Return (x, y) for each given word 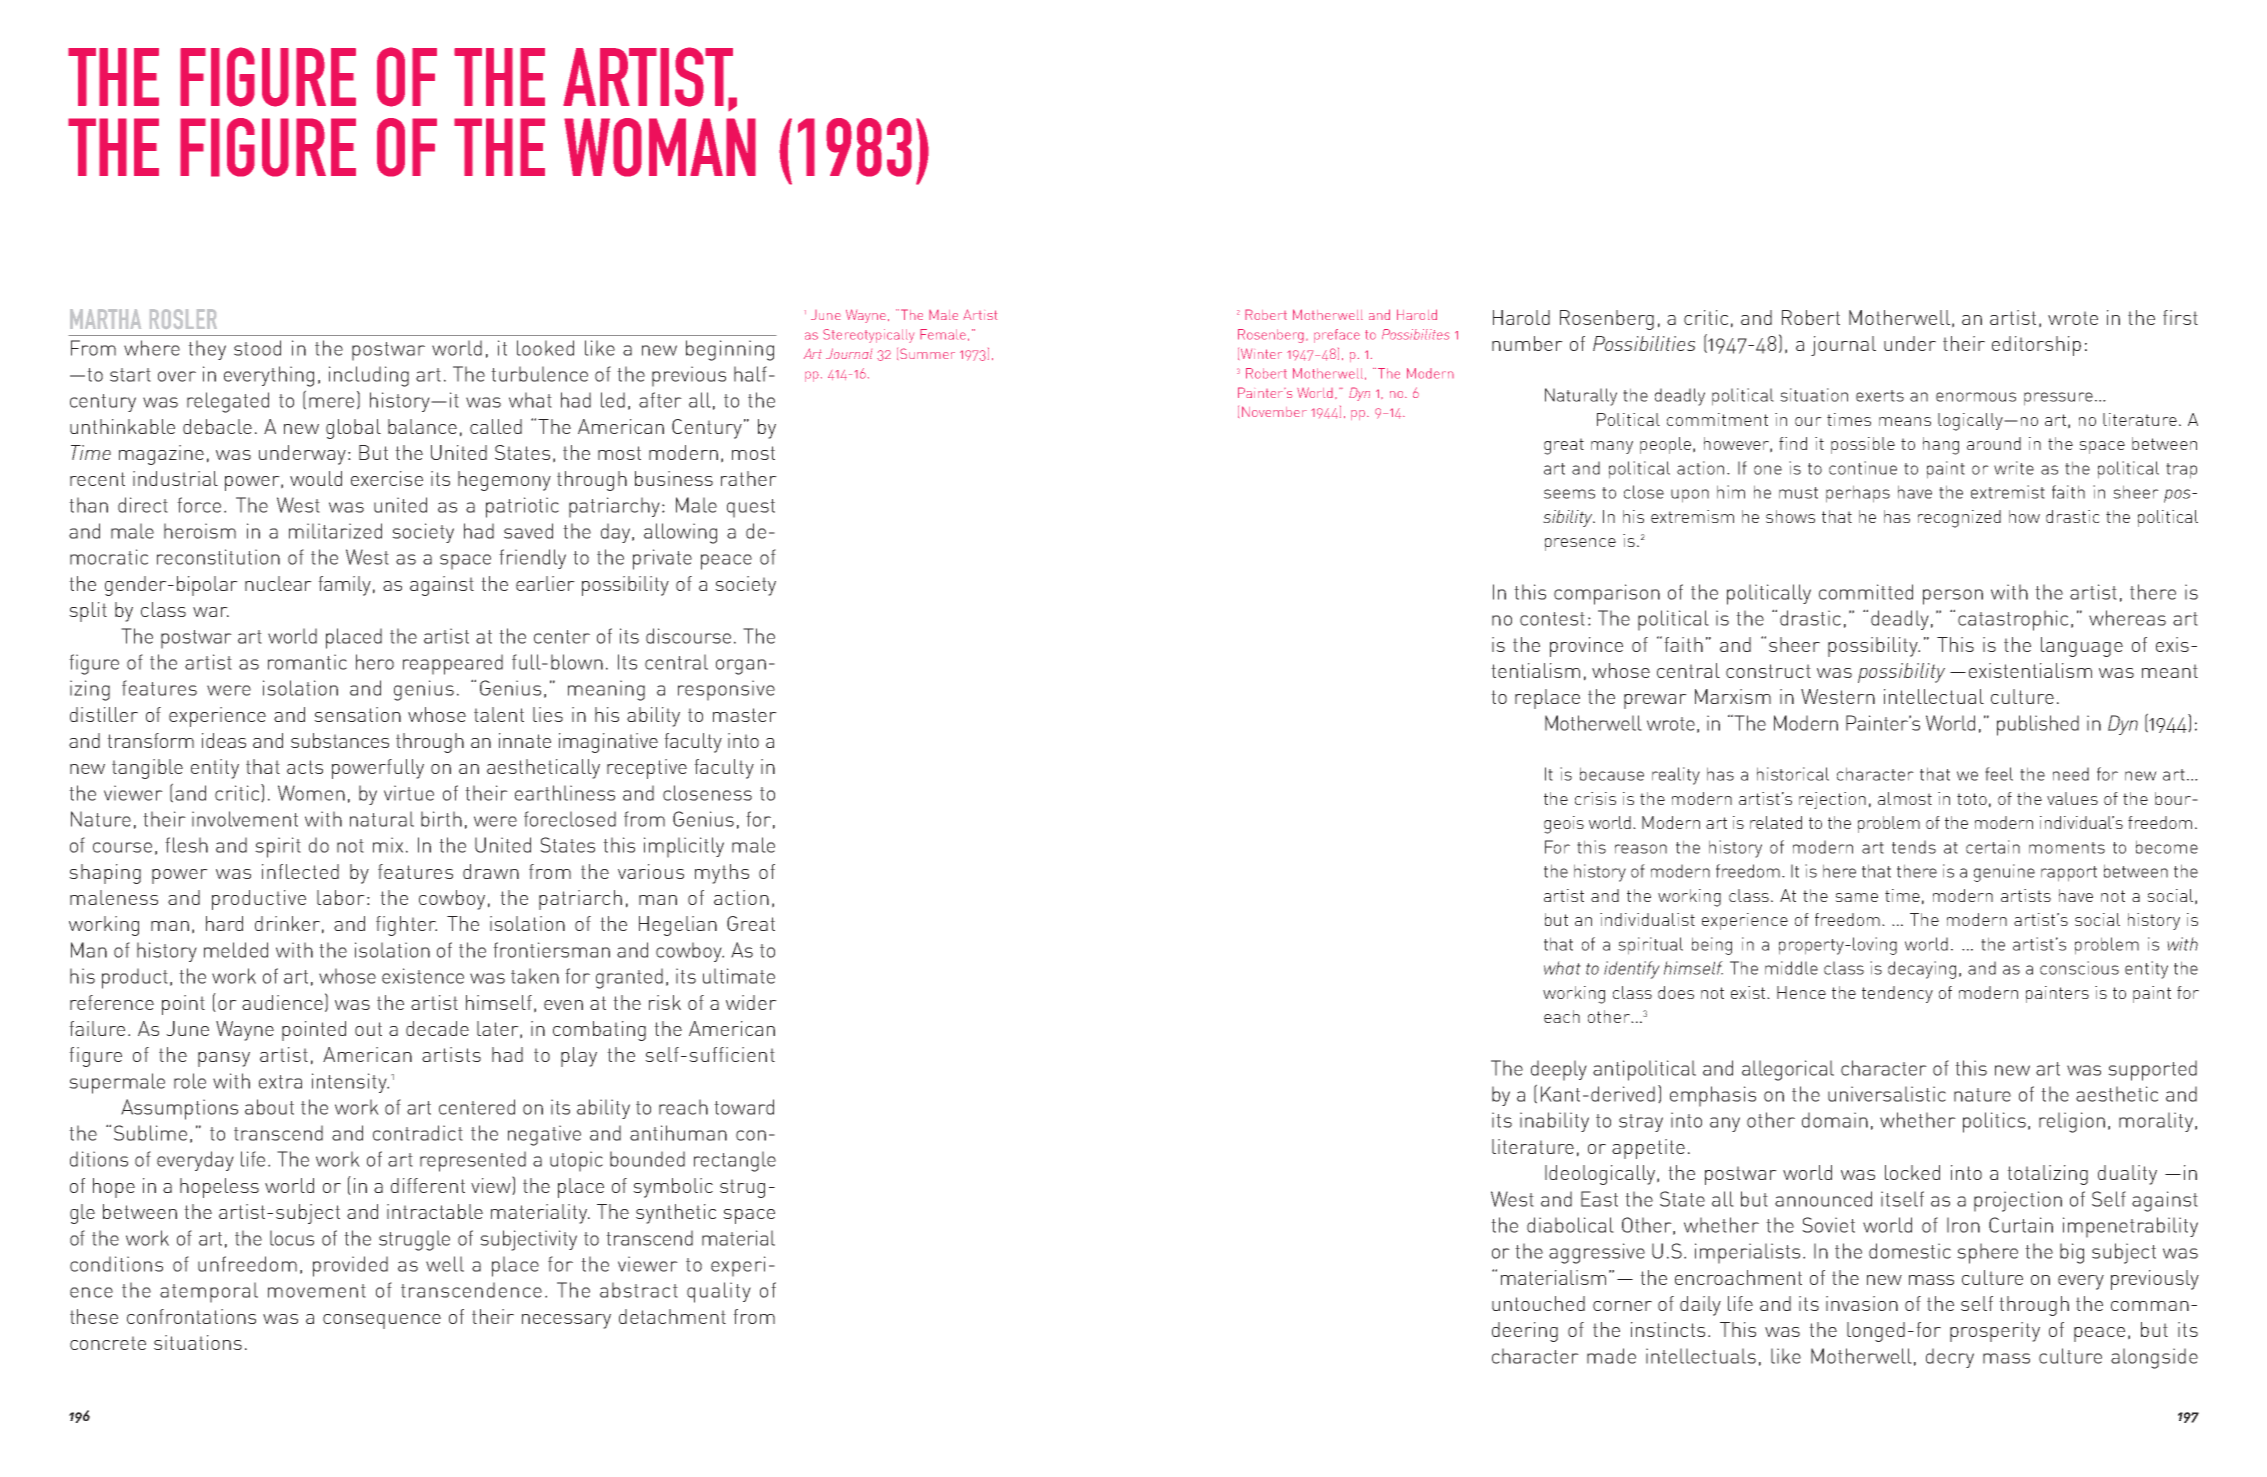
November (1274, 411)
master (745, 715)
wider (751, 1002)
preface (1337, 336)
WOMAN (660, 147)
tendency (1897, 994)
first (2180, 317)
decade (437, 1028)
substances (340, 740)
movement (317, 1291)
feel (1999, 774)
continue (1863, 468)
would (316, 478)
